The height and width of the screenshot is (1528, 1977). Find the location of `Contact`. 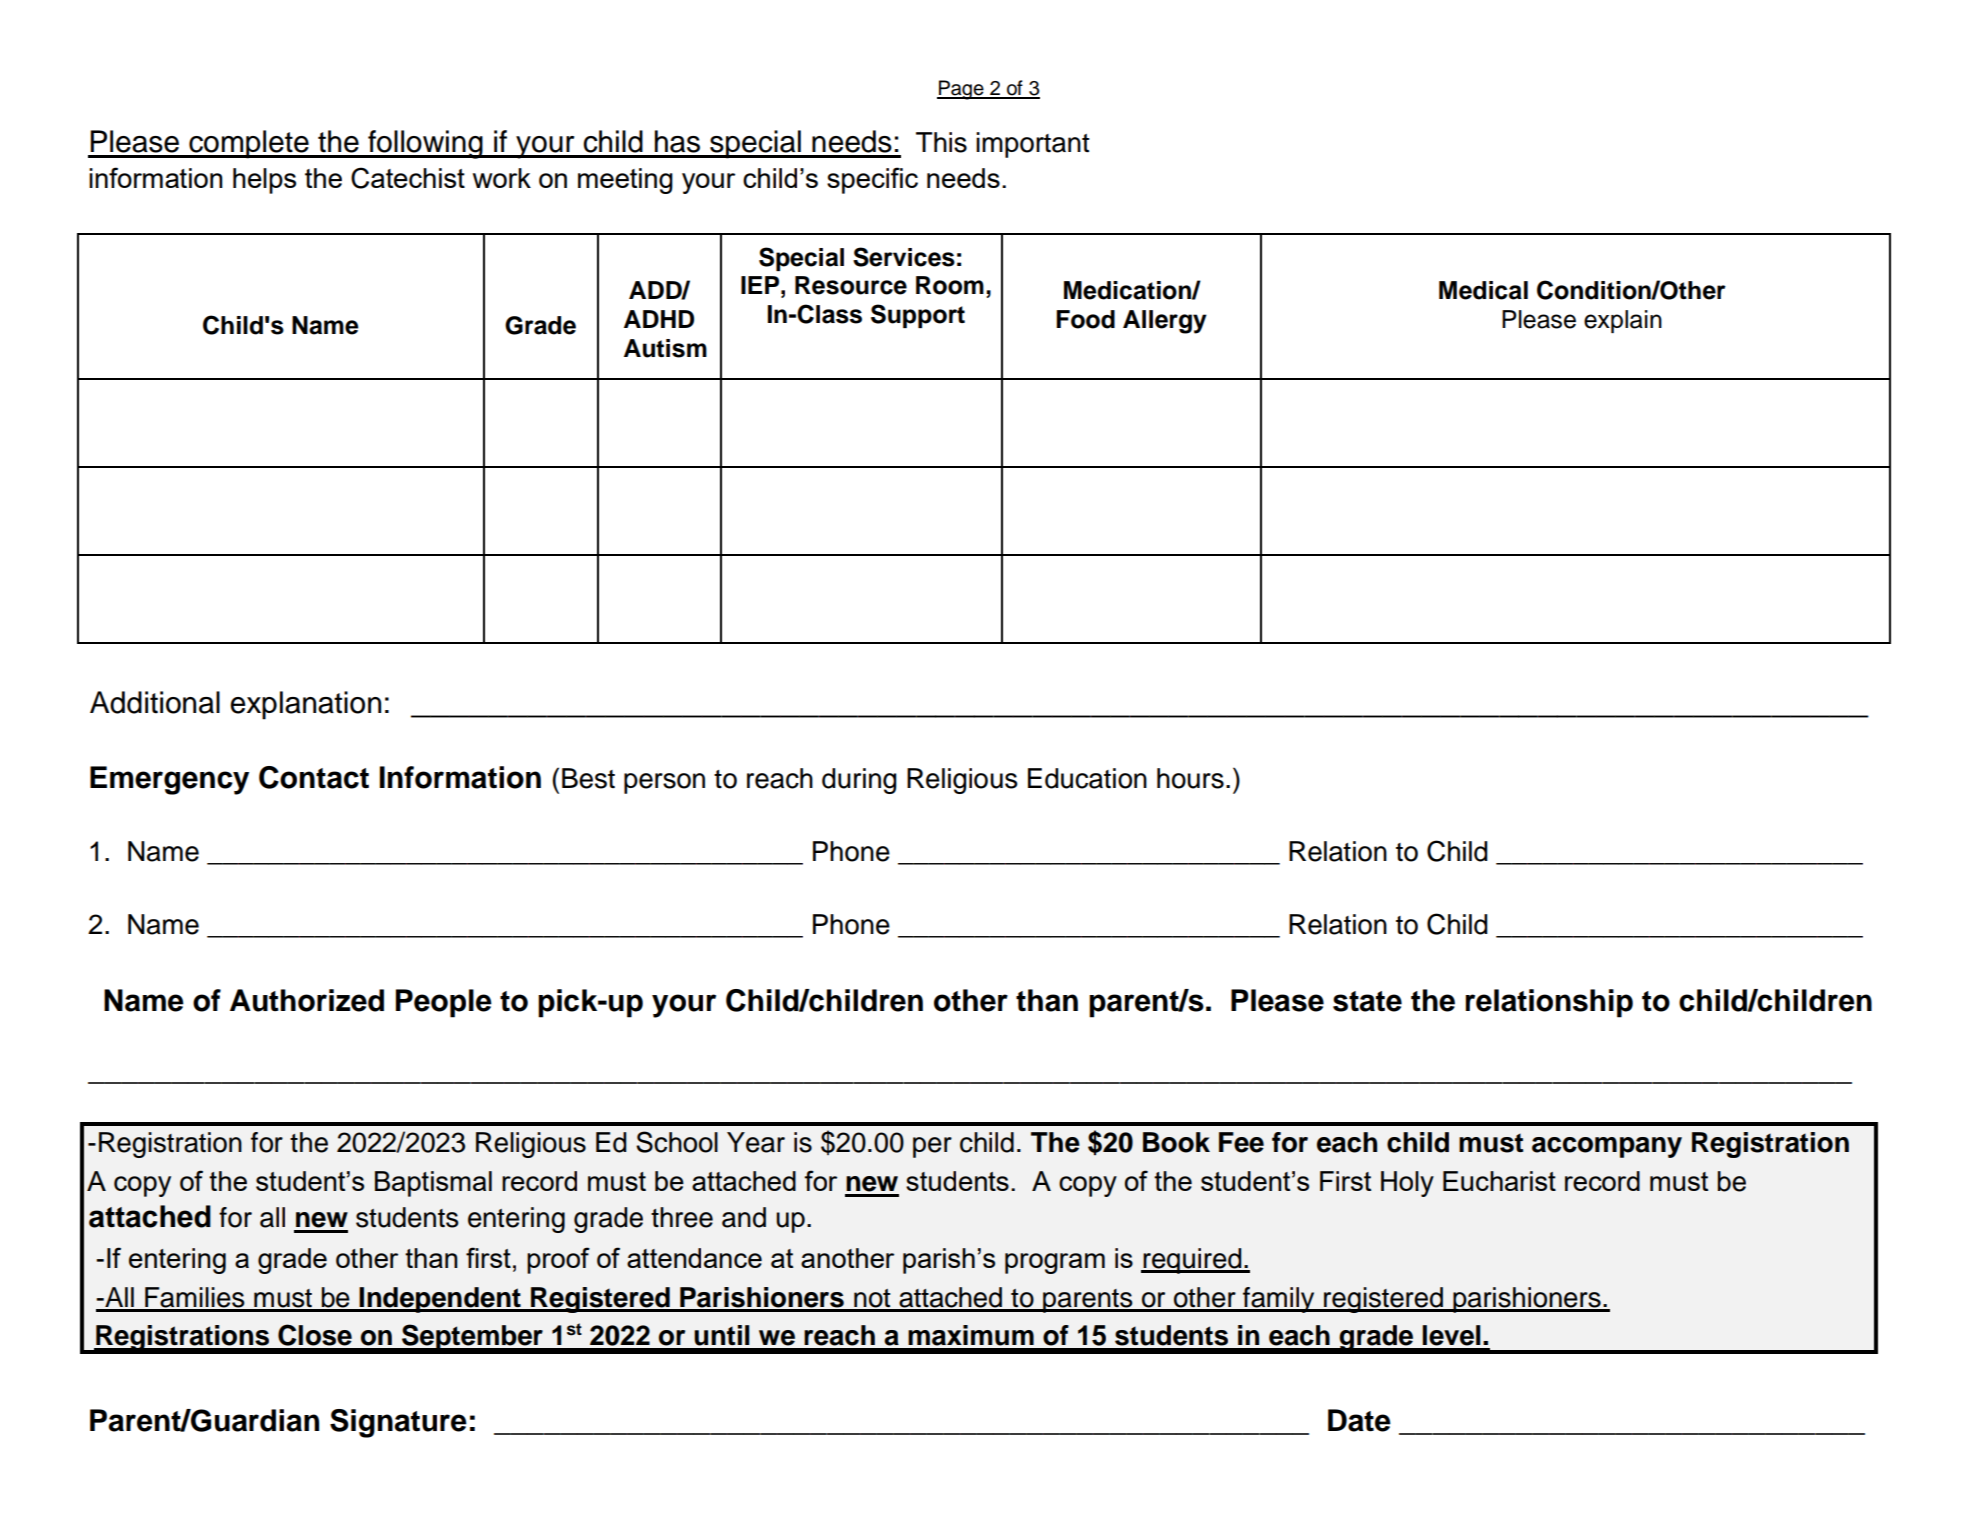

Contact is located at coordinates (314, 777).
